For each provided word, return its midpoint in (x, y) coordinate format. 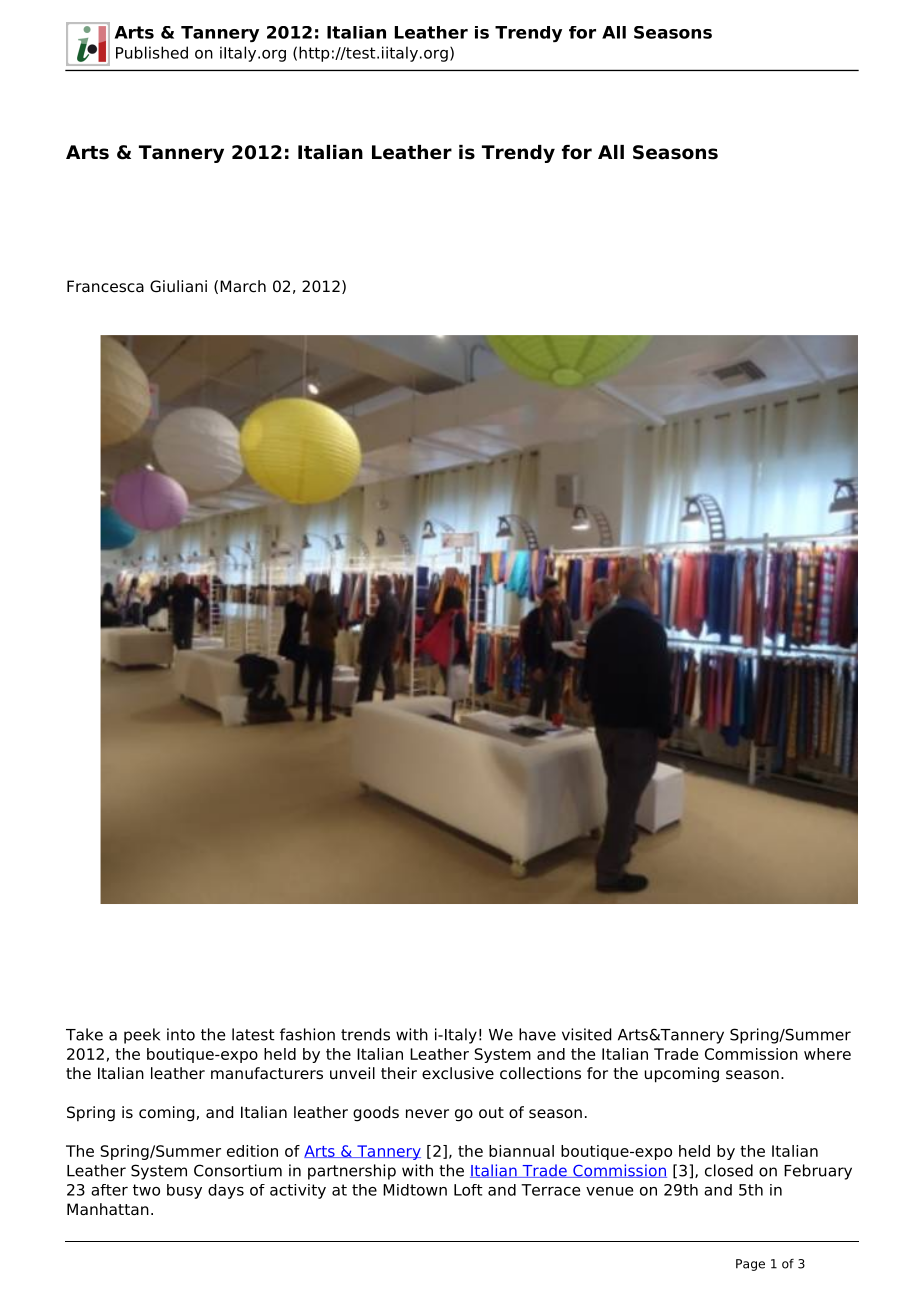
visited (586, 1034)
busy (184, 1191)
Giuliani (178, 286)
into (181, 1034)
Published (152, 52)
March (243, 286)
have (537, 1034)
